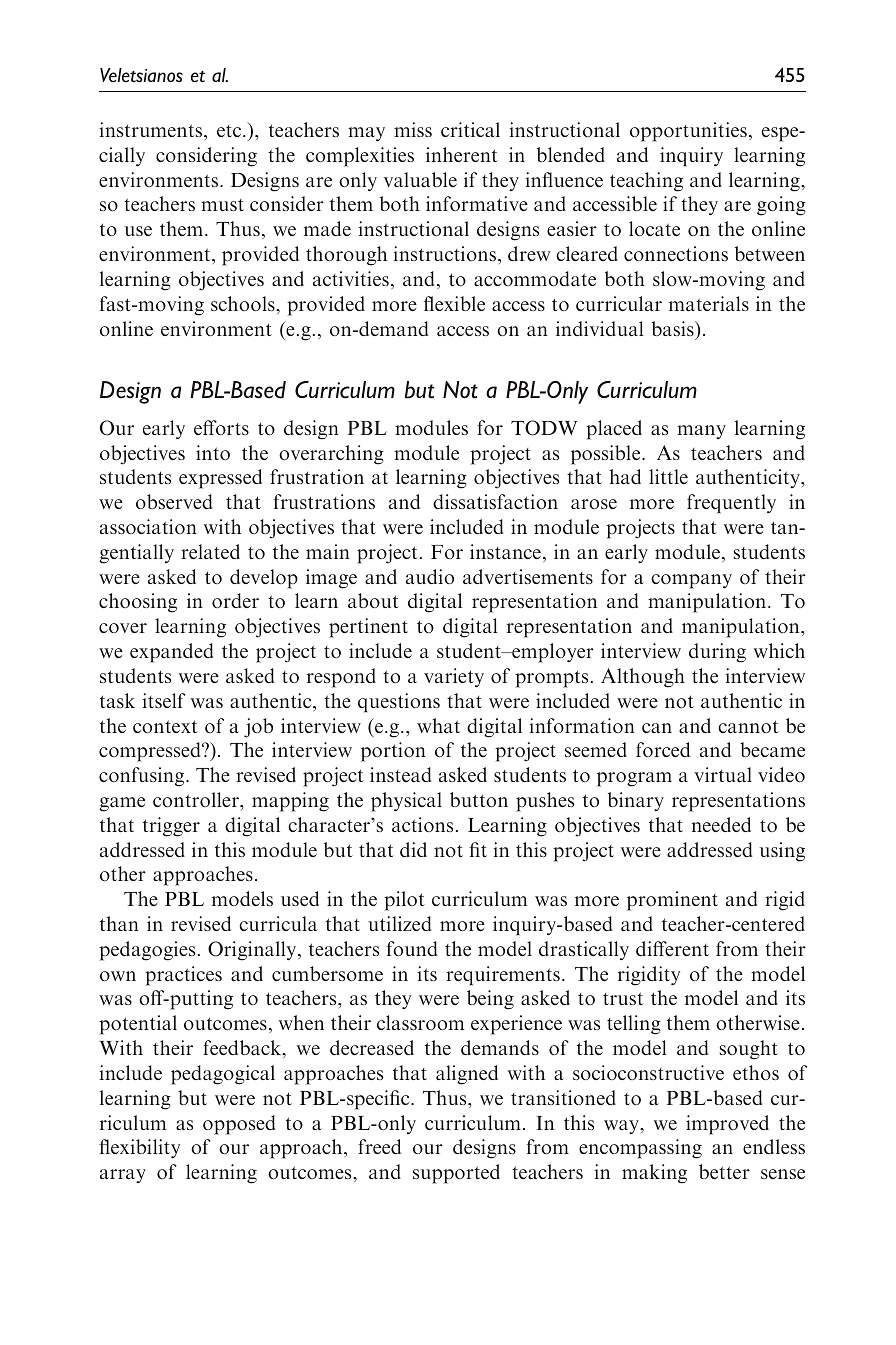 Image resolution: width=896 pixels, height=1345 pixels. Describe the element at coordinates (456, 1174) in the page. I see `supported` at that location.
